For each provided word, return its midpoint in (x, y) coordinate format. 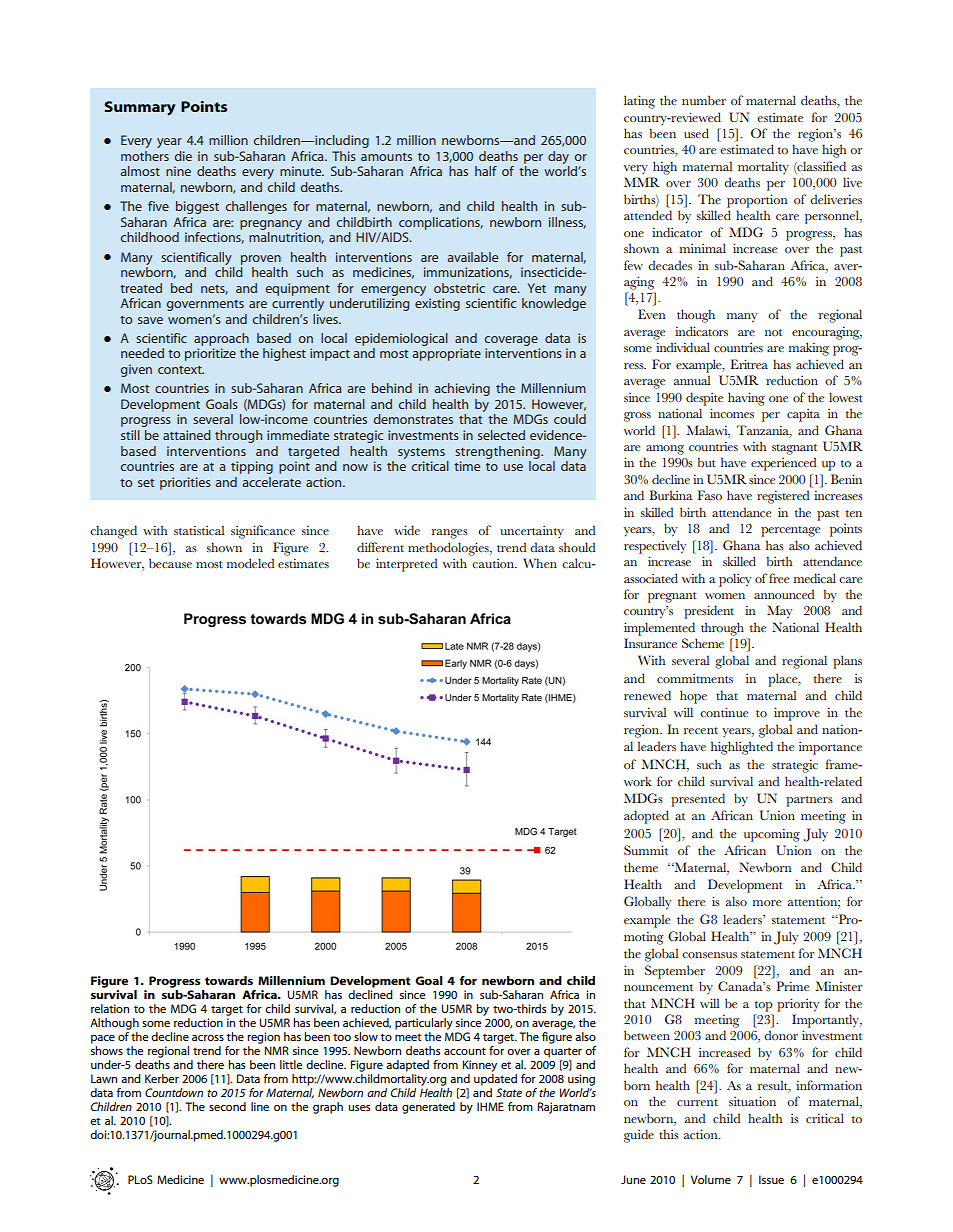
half (486, 171)
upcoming (772, 835)
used (696, 133)
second (227, 1106)
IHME (490, 1106)
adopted (646, 817)
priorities (185, 483)
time (467, 466)
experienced (783, 464)
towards (229, 980)
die (183, 156)
